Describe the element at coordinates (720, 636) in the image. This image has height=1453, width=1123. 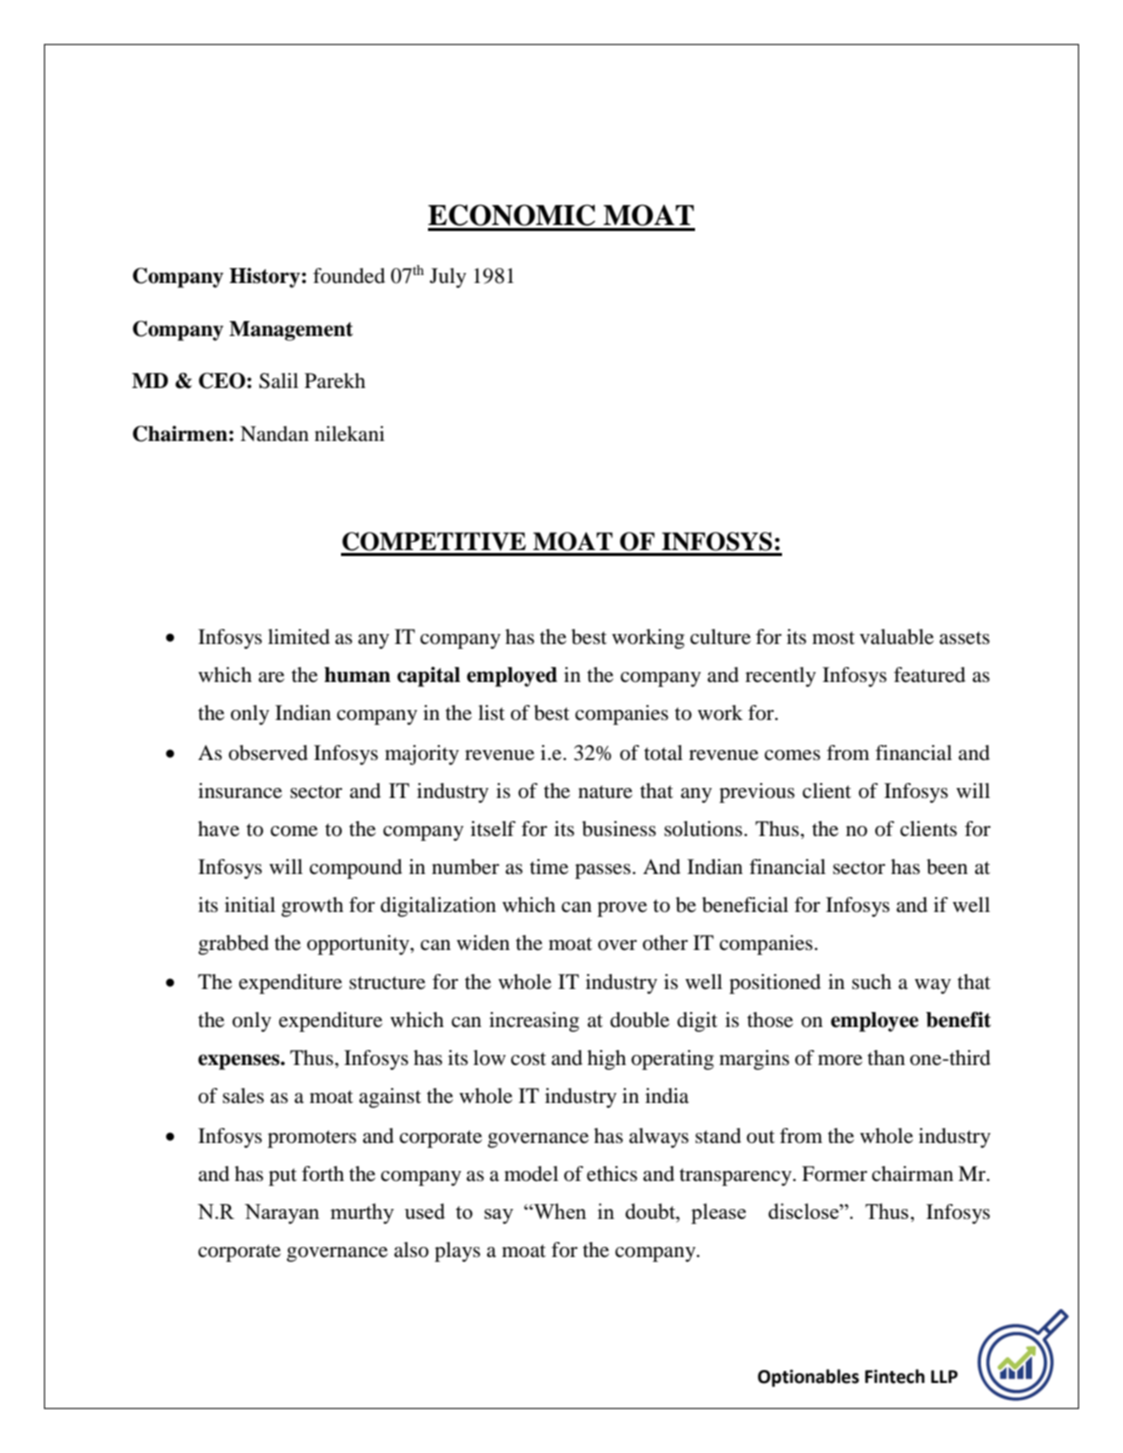
I see `culture` at that location.
